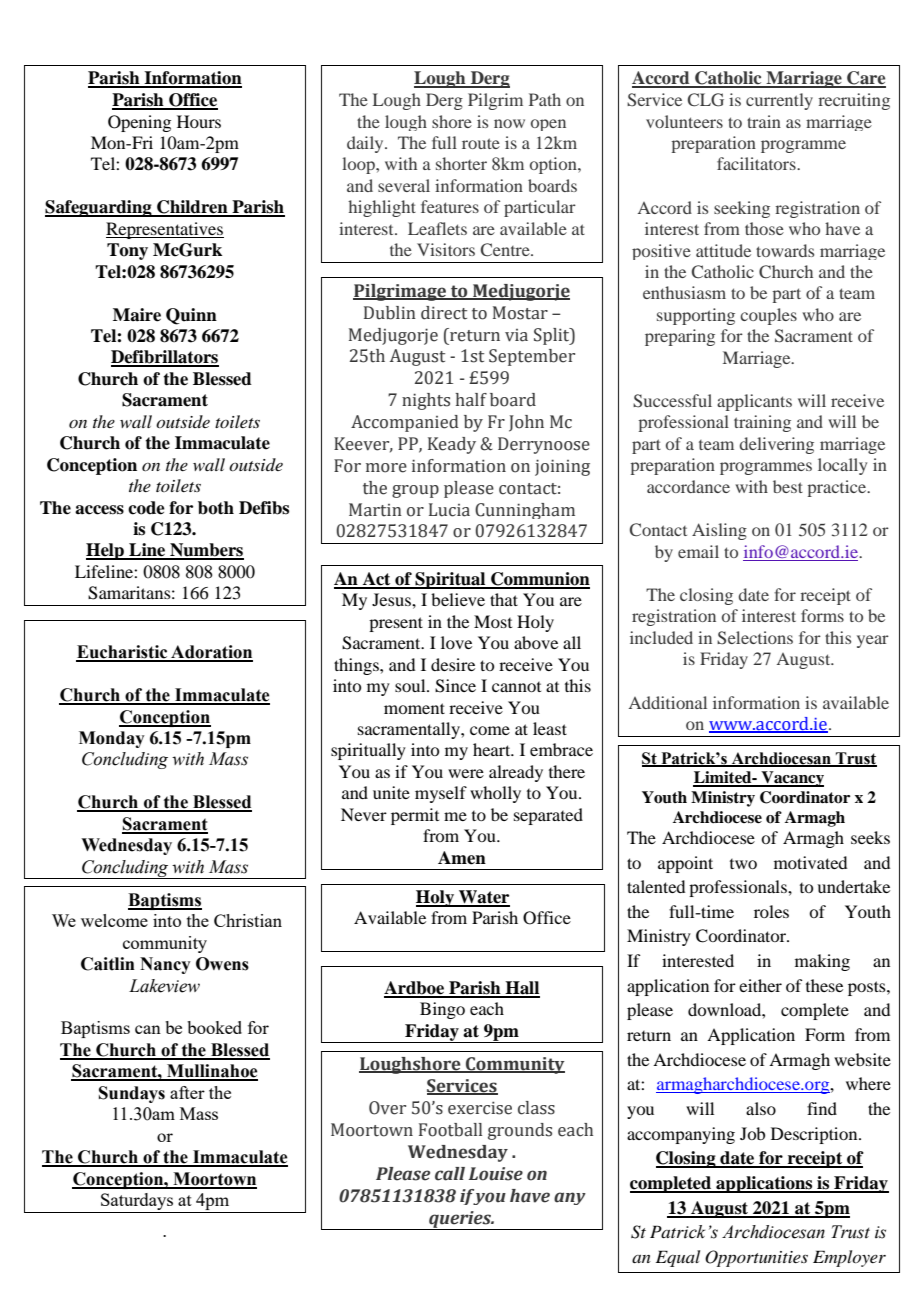 The width and height of the document is (924, 1308). What do you see at coordinates (771, 911) in the document?
I see `roles` at bounding box center [771, 911].
